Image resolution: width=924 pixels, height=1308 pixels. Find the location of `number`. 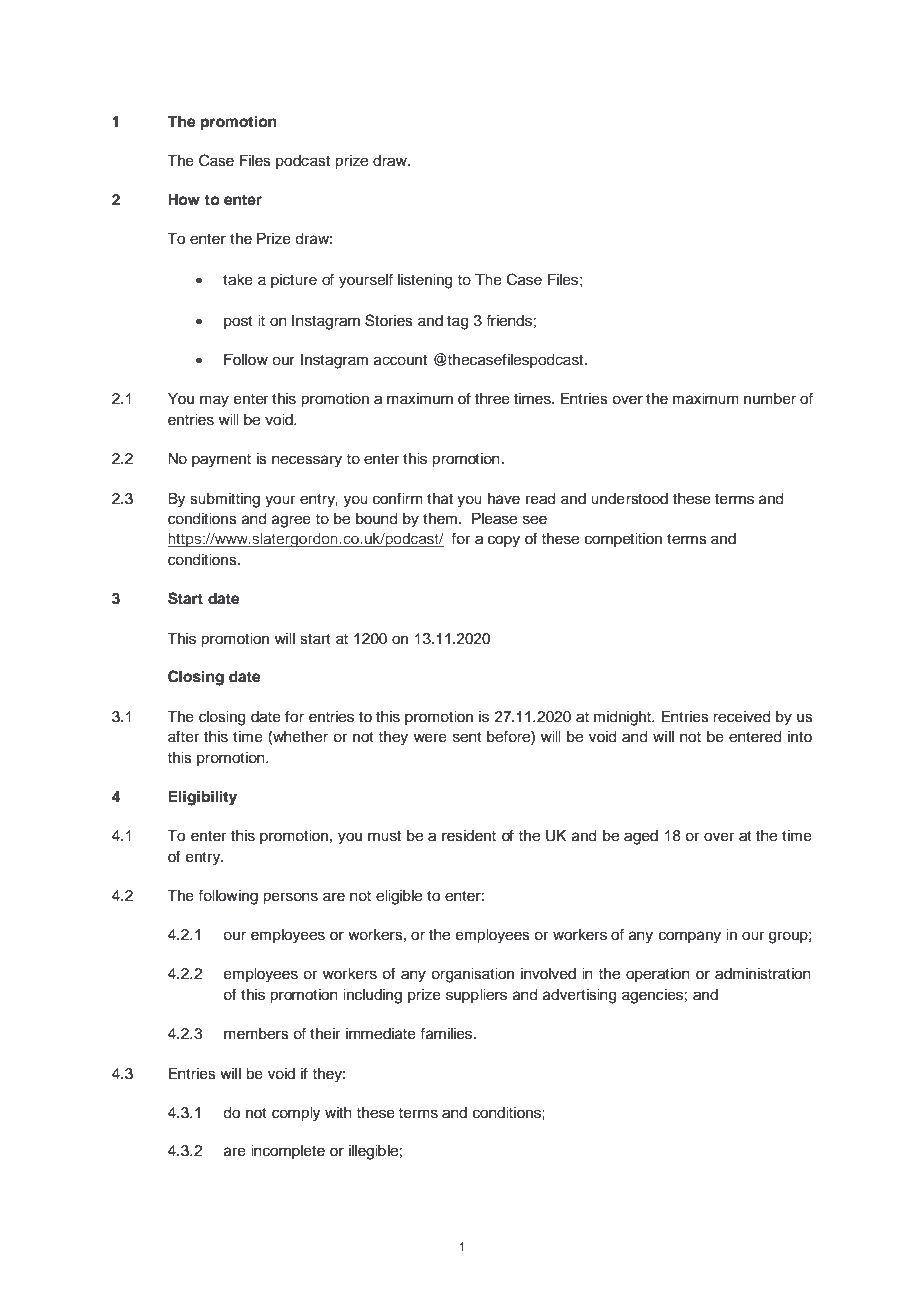

number is located at coordinates (770, 399).
